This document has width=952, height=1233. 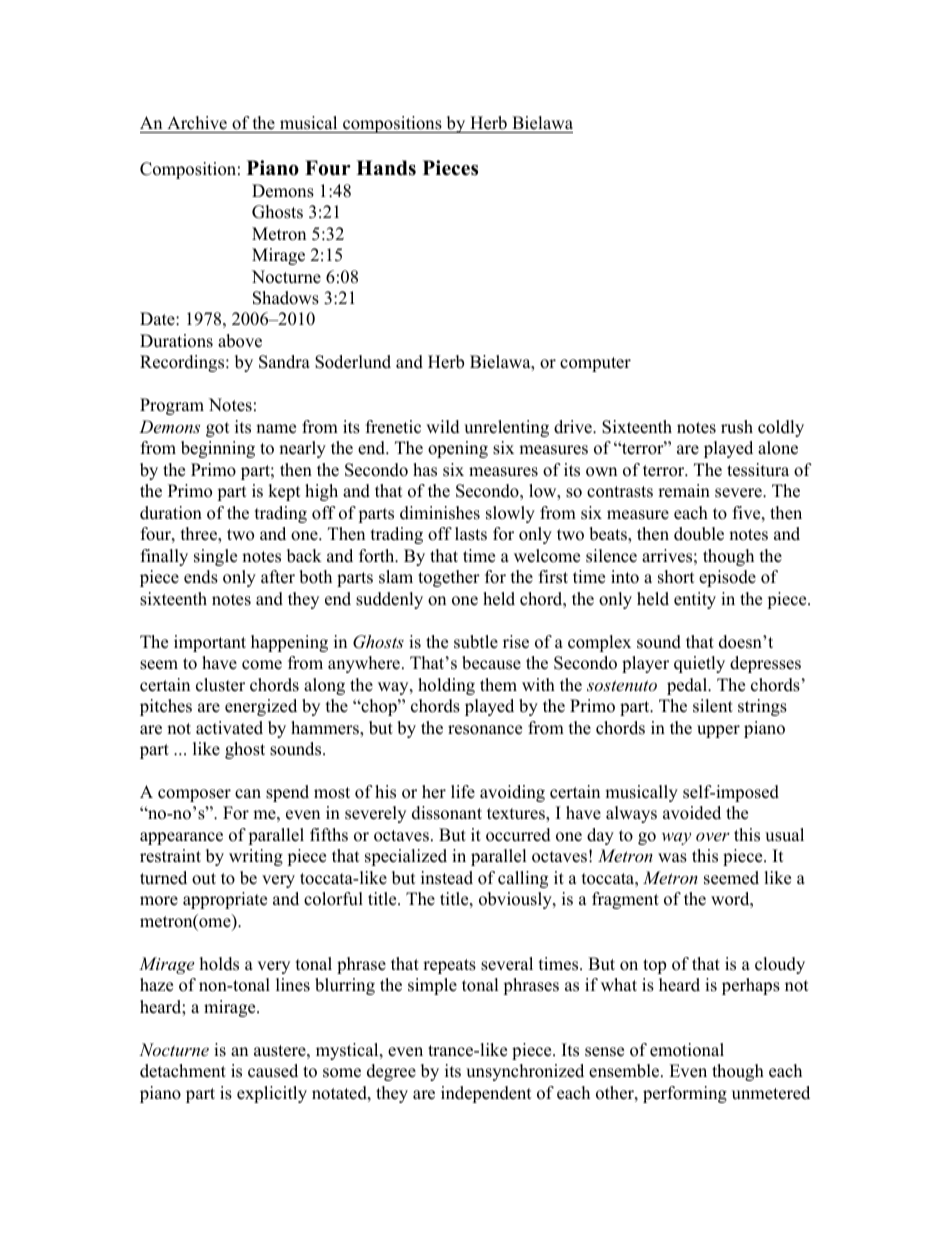 What do you see at coordinates (273, 1071) in the document?
I see `caused` at bounding box center [273, 1071].
